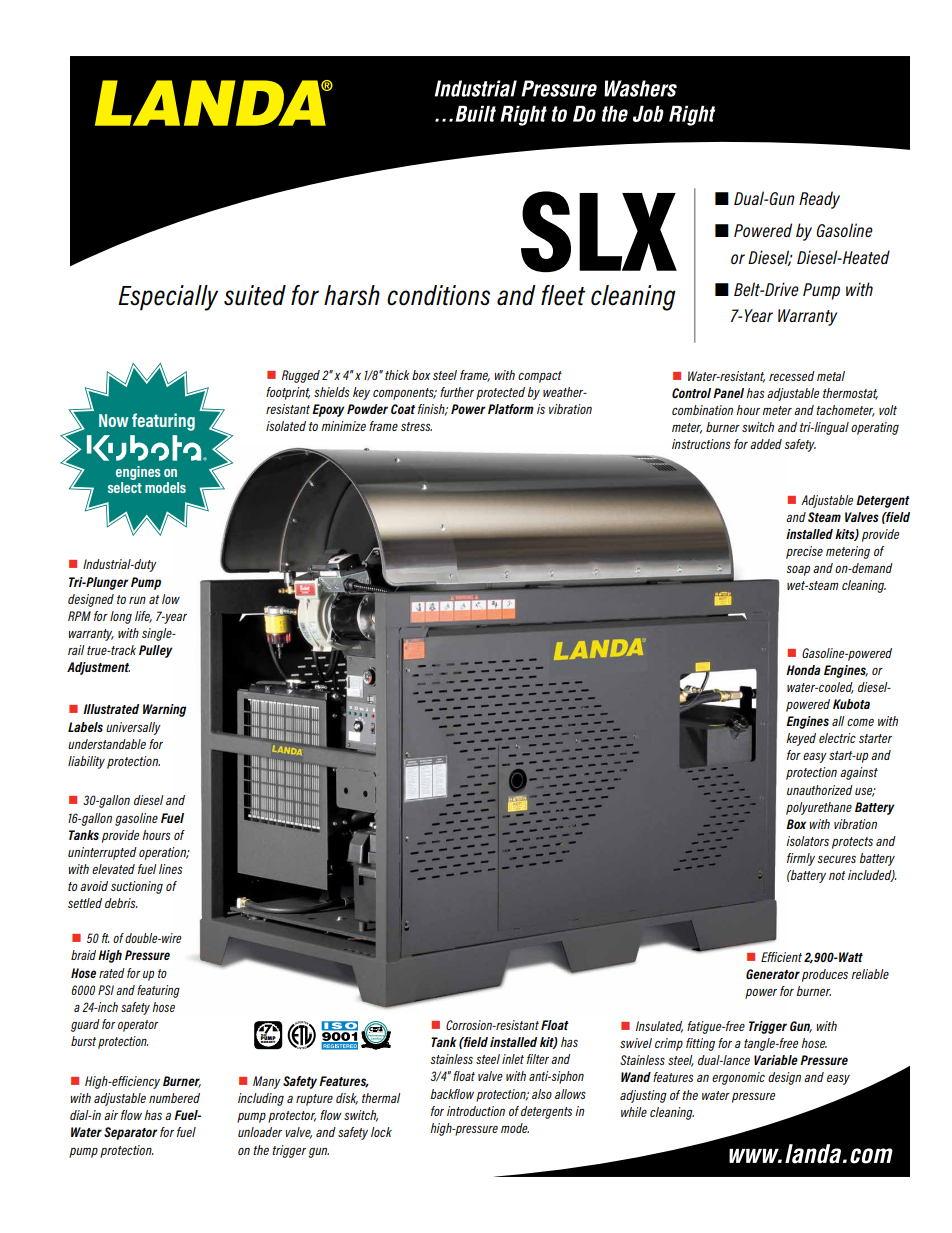 This image has height=1233, width=952. I want to click on Especially, so click(168, 298).
